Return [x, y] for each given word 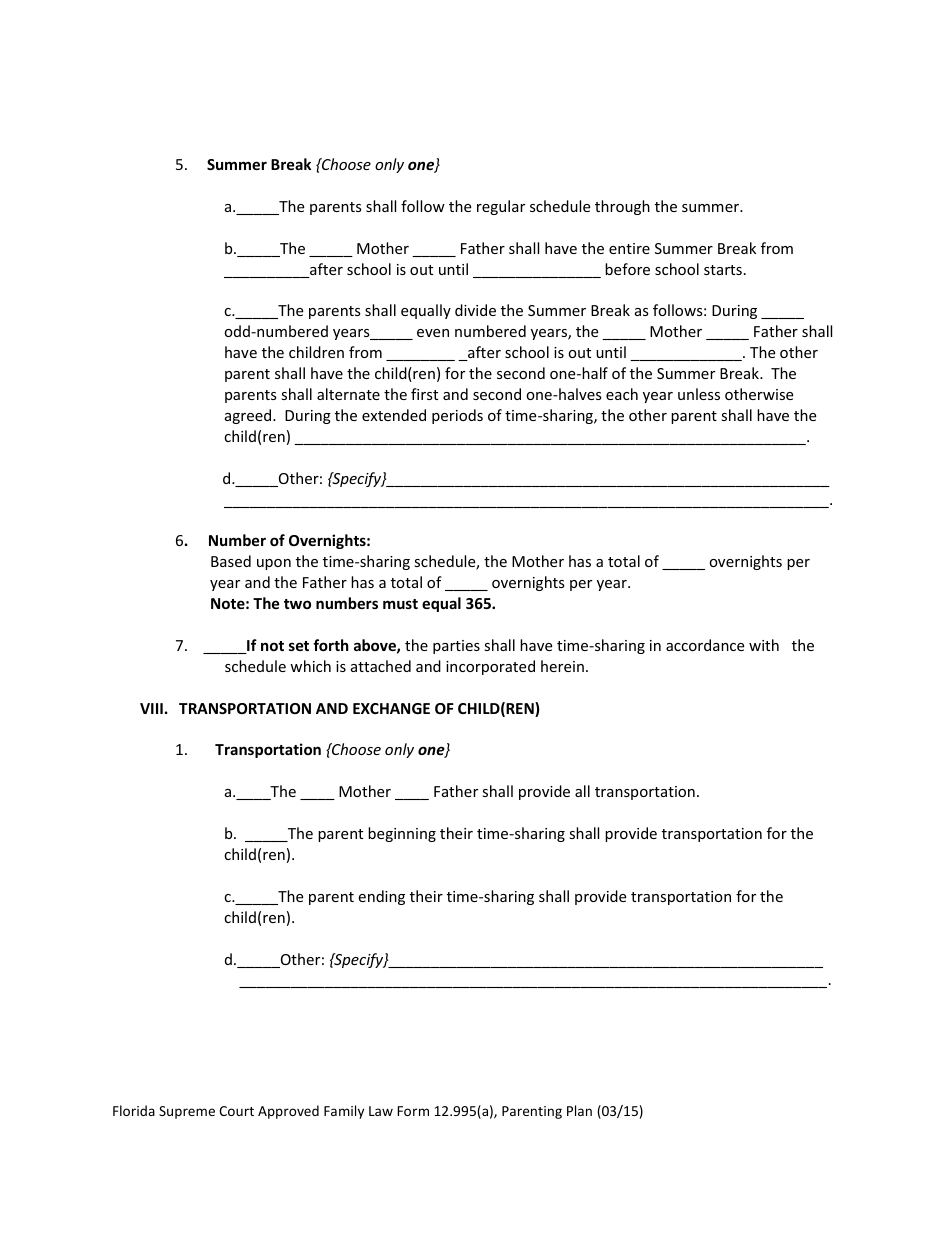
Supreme [187, 1112]
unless [699, 394]
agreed [249, 416]
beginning [402, 834]
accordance [705, 645]
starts [723, 270]
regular [501, 207]
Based [231, 561]
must [400, 604]
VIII [151, 708]
